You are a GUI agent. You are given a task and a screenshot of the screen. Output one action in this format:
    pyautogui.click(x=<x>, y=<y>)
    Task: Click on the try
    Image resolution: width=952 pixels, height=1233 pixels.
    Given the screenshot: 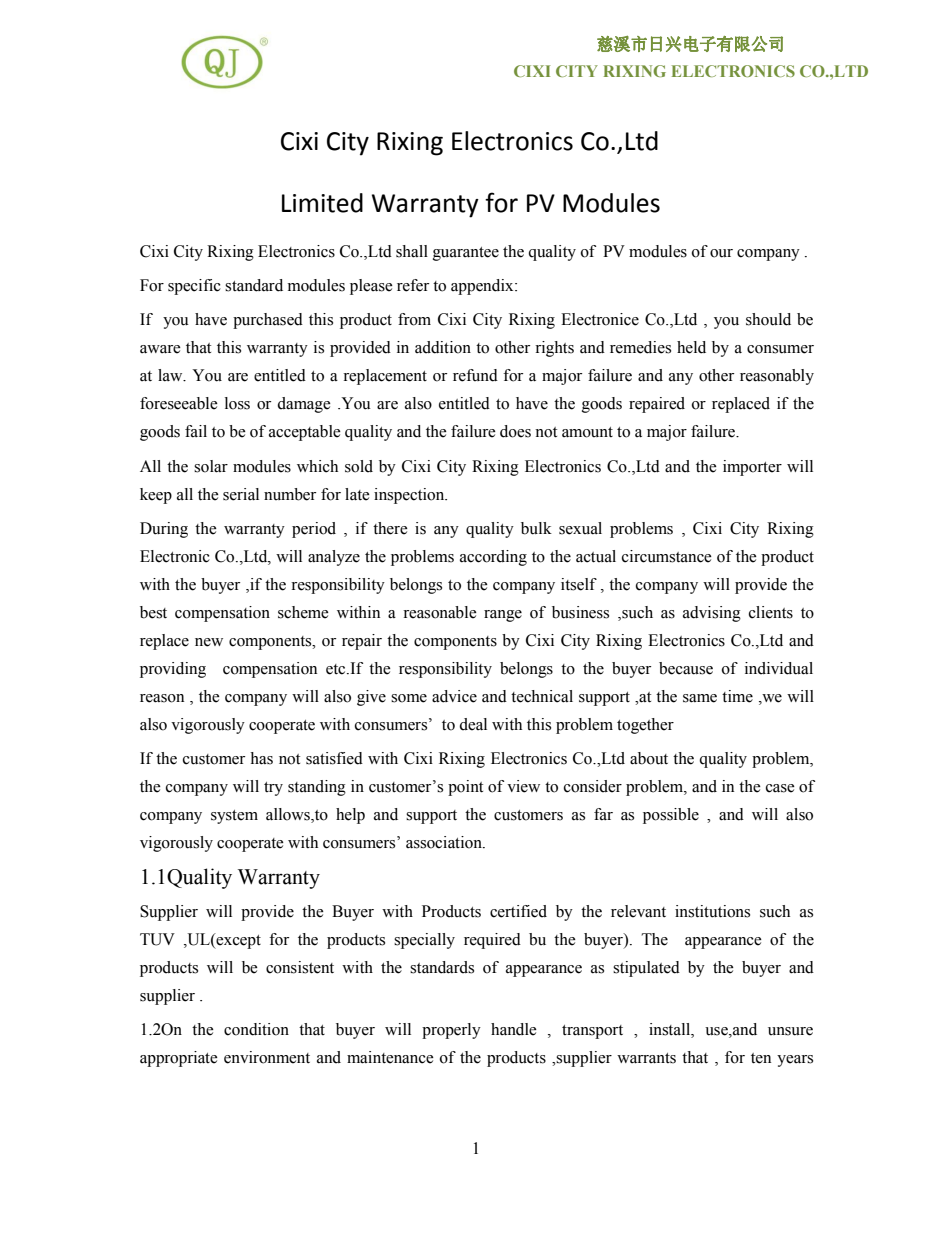 What is the action you would take?
    pyautogui.click(x=273, y=789)
